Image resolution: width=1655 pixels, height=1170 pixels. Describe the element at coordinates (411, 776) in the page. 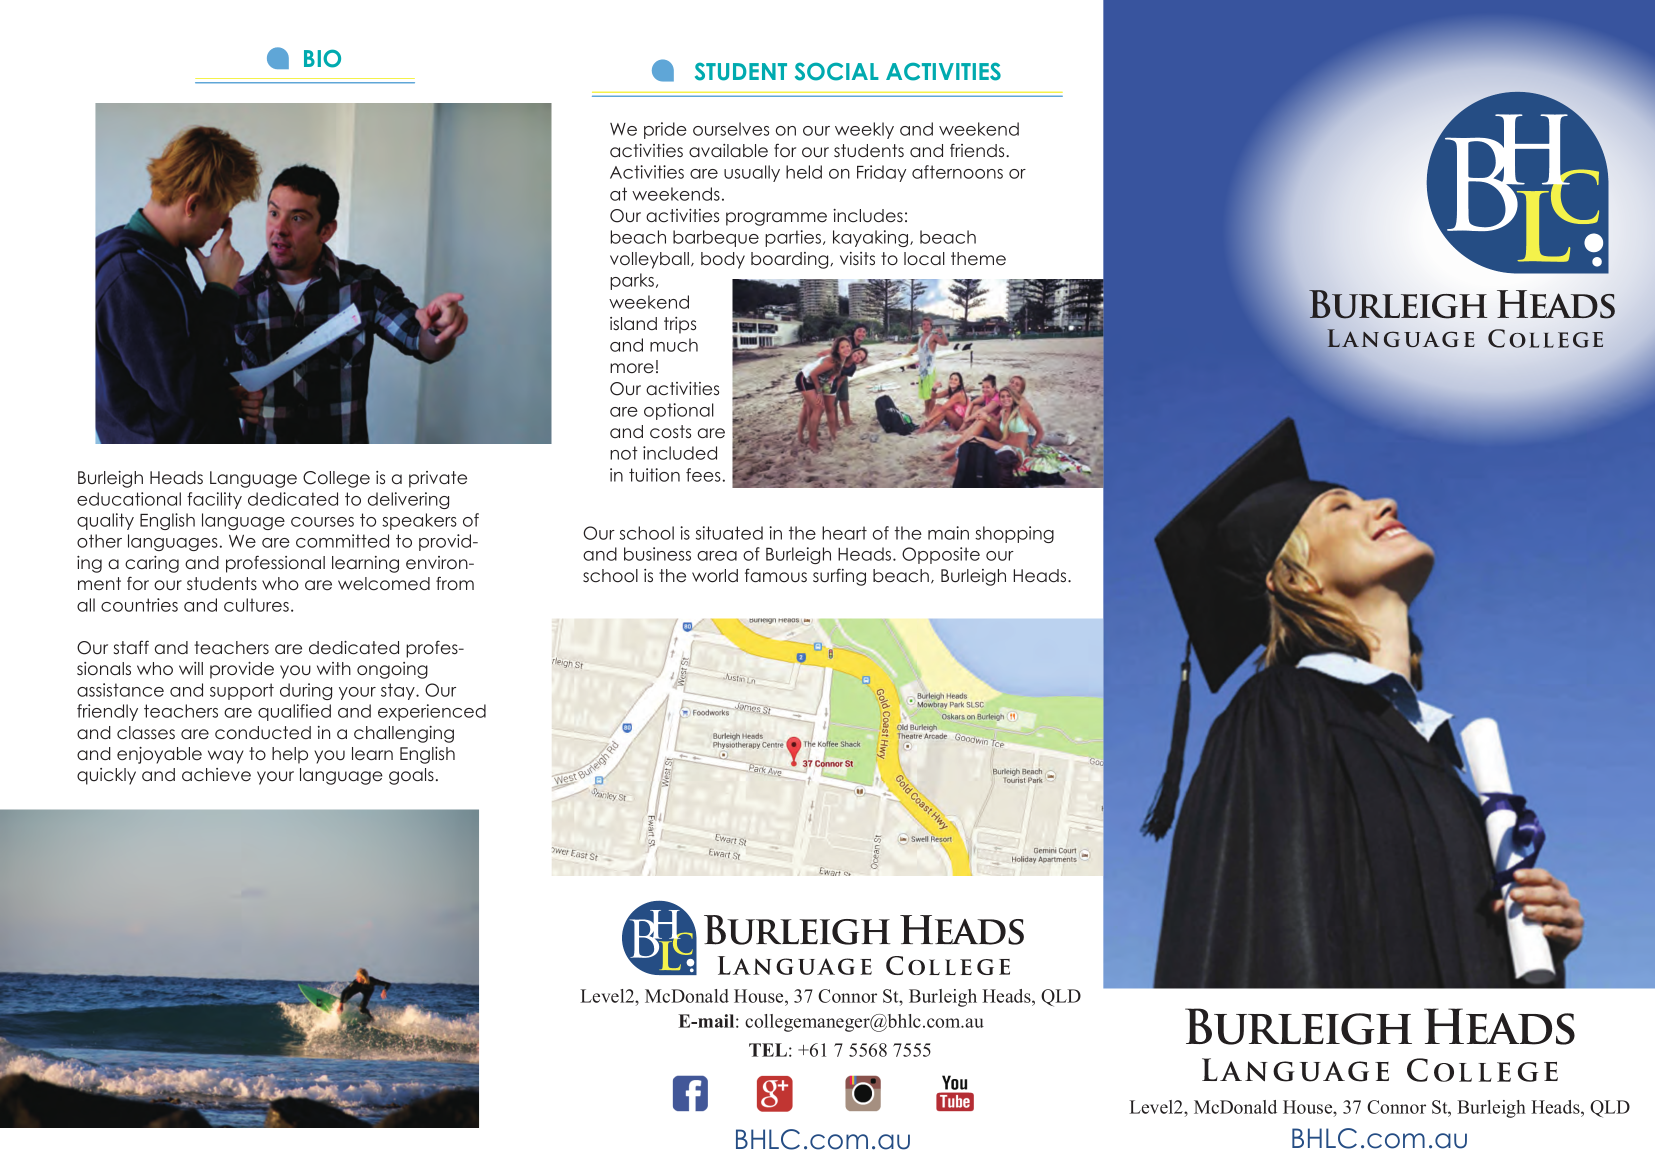

I see `goals` at that location.
